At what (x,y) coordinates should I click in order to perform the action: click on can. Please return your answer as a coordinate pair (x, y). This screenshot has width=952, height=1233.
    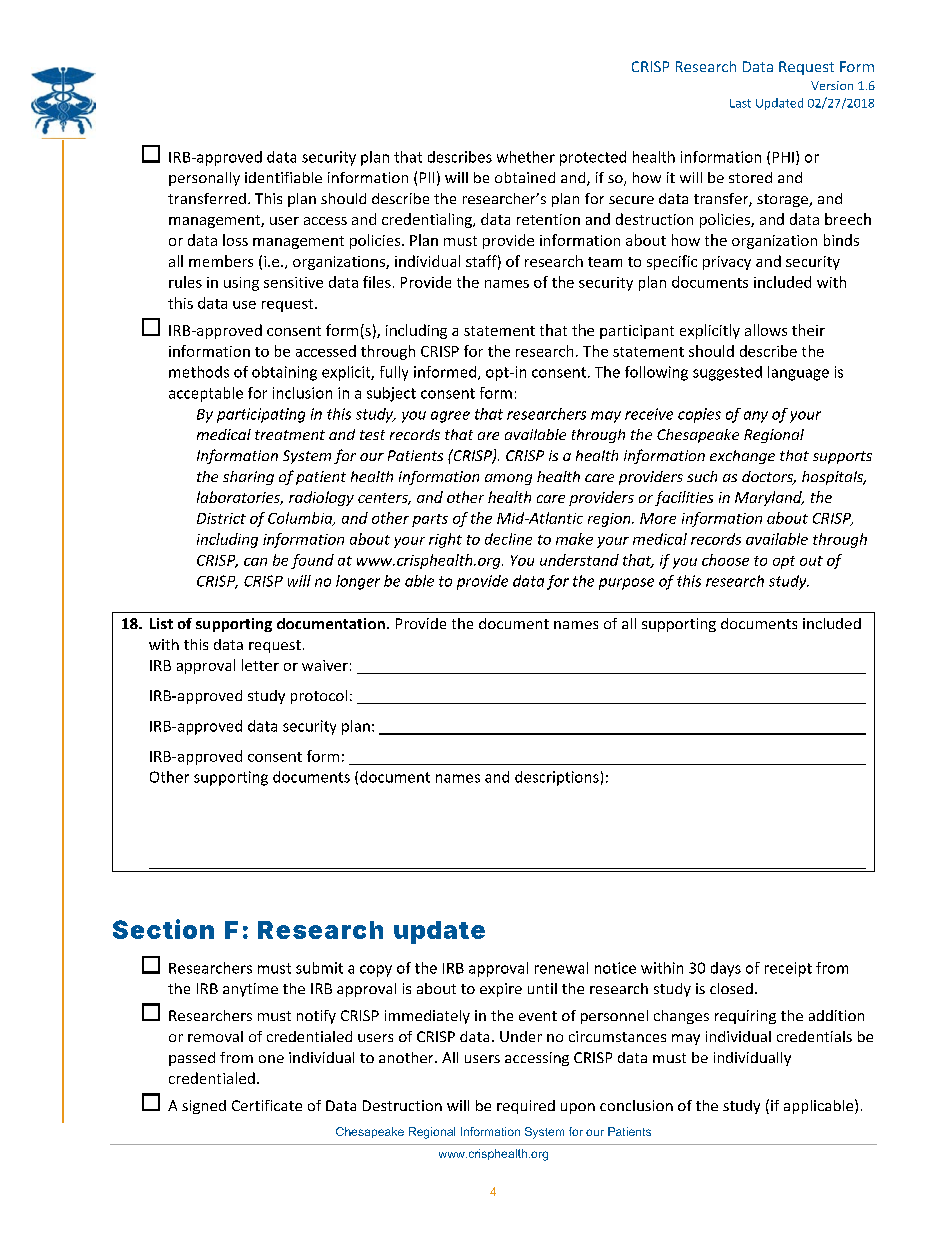
    Looking at the image, I should click on (255, 562).
